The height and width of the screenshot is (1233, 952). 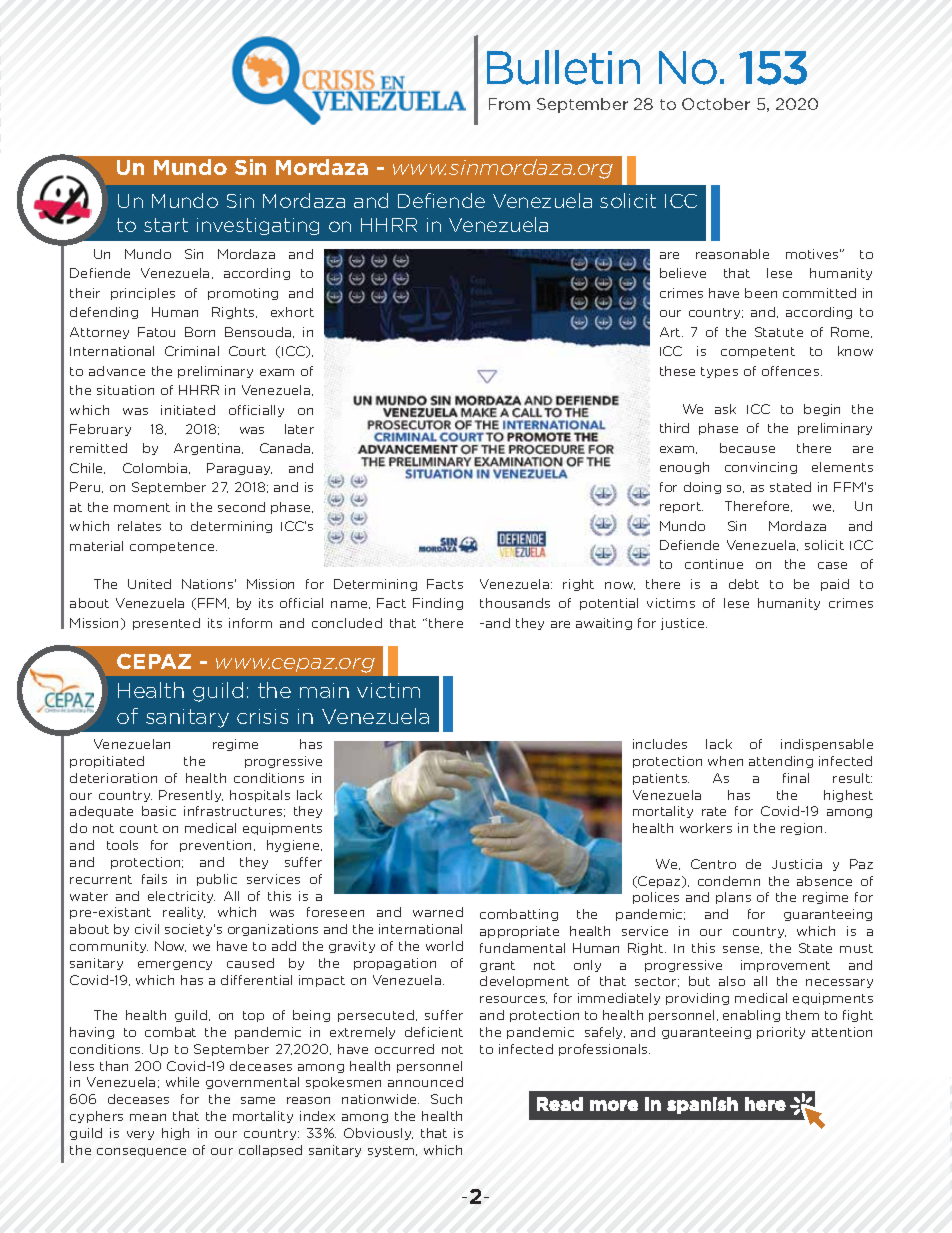 I want to click on attending, so click(x=781, y=762).
